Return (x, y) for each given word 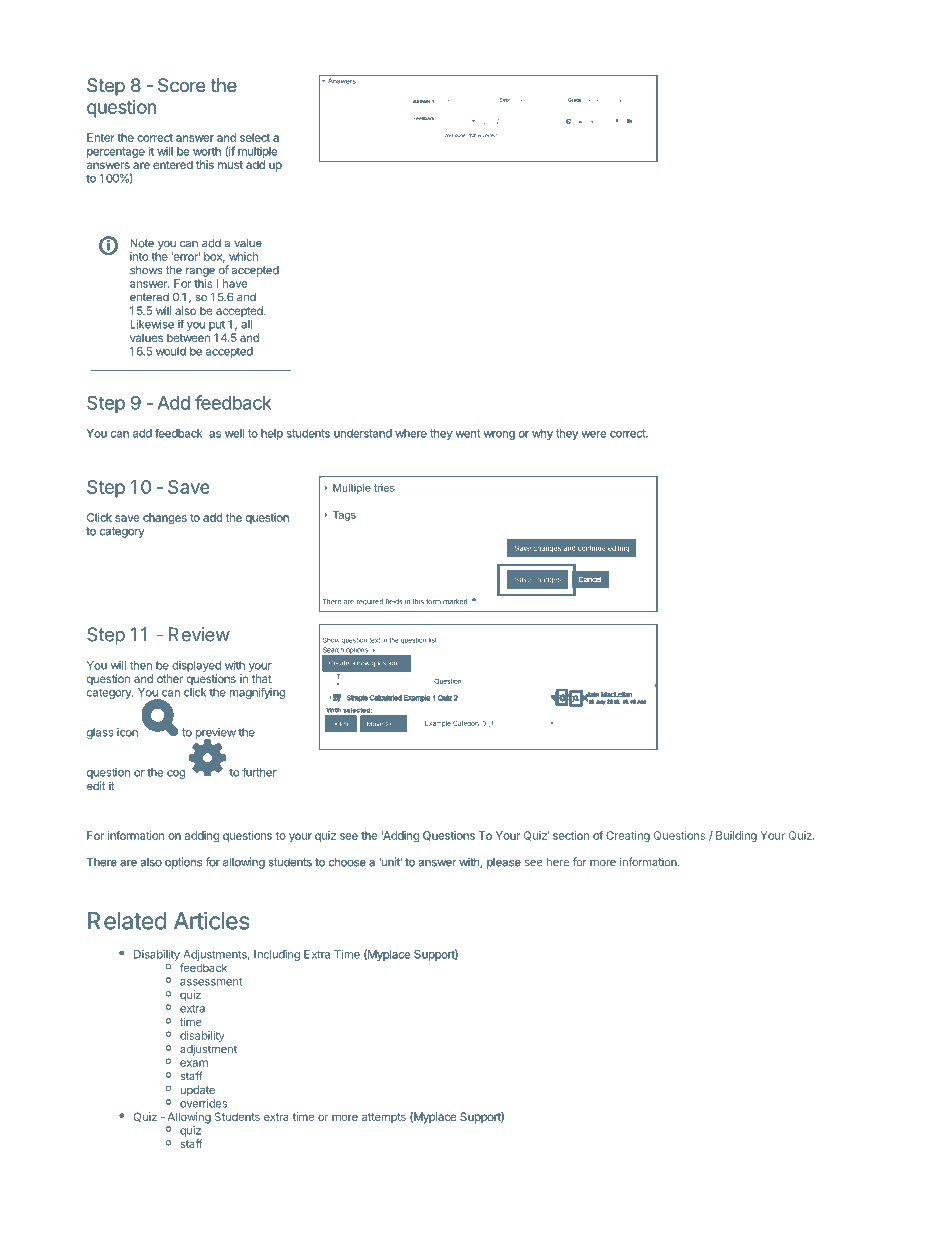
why (542, 434)
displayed (196, 666)
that (262, 678)
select (255, 137)
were (594, 434)
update (197, 1091)
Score (181, 85)
